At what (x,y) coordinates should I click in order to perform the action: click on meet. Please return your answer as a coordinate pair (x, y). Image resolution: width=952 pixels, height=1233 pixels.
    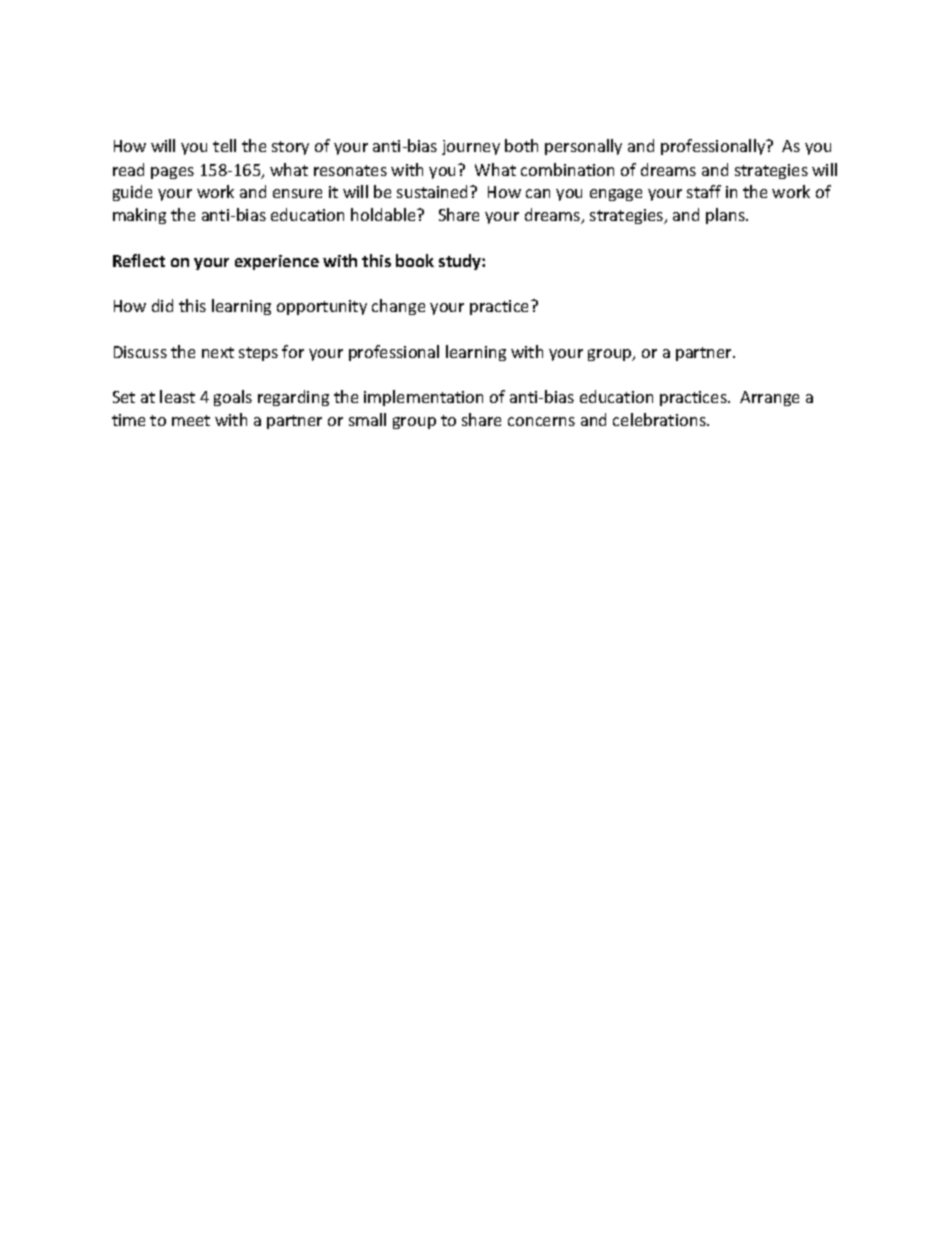
    Looking at the image, I should click on (191, 420).
